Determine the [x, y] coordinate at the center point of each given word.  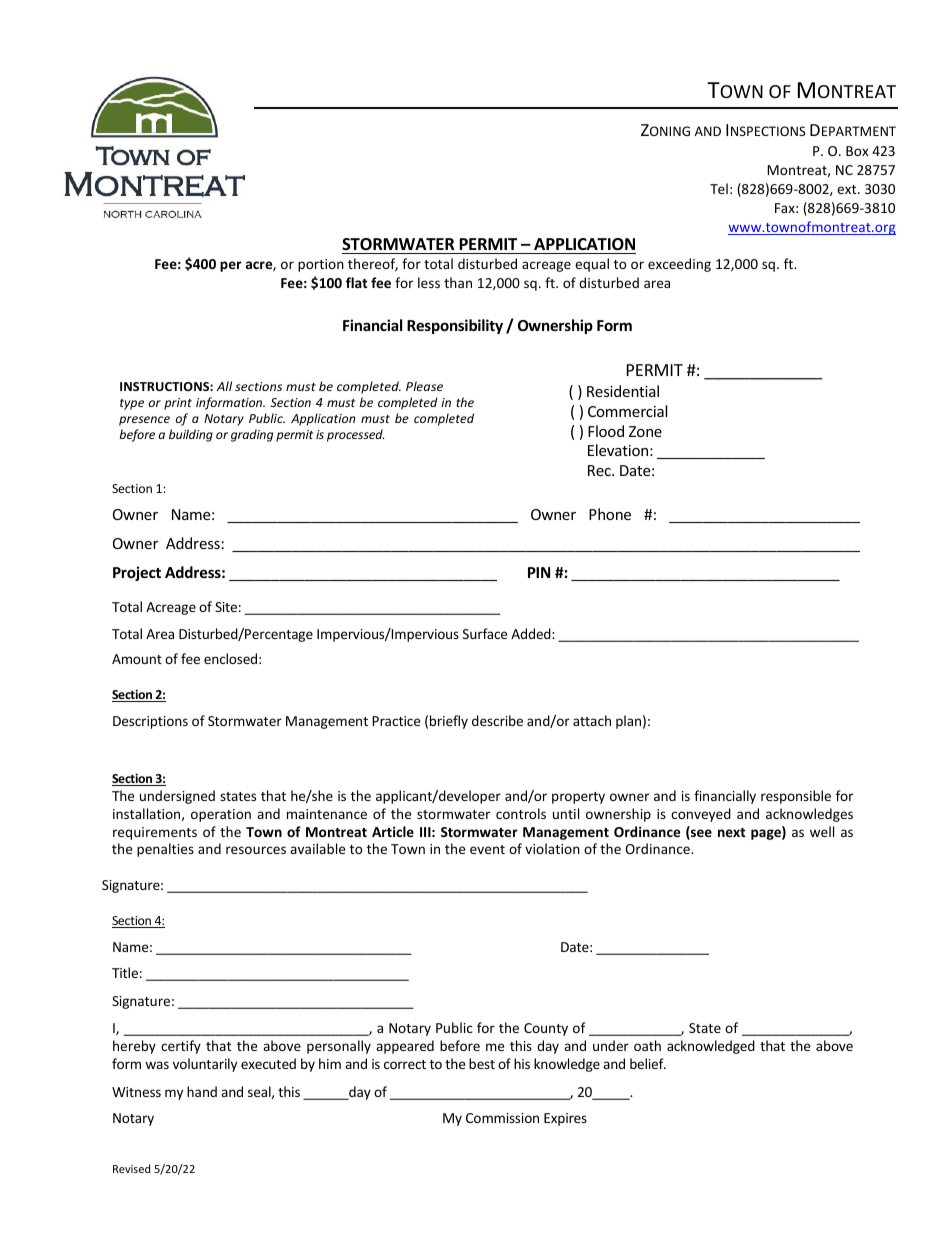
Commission [502, 1118]
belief [648, 1063]
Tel [719, 188]
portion [321, 265]
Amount [137, 659]
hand [202, 1091]
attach [592, 720]
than [458, 282]
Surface [485, 633]
